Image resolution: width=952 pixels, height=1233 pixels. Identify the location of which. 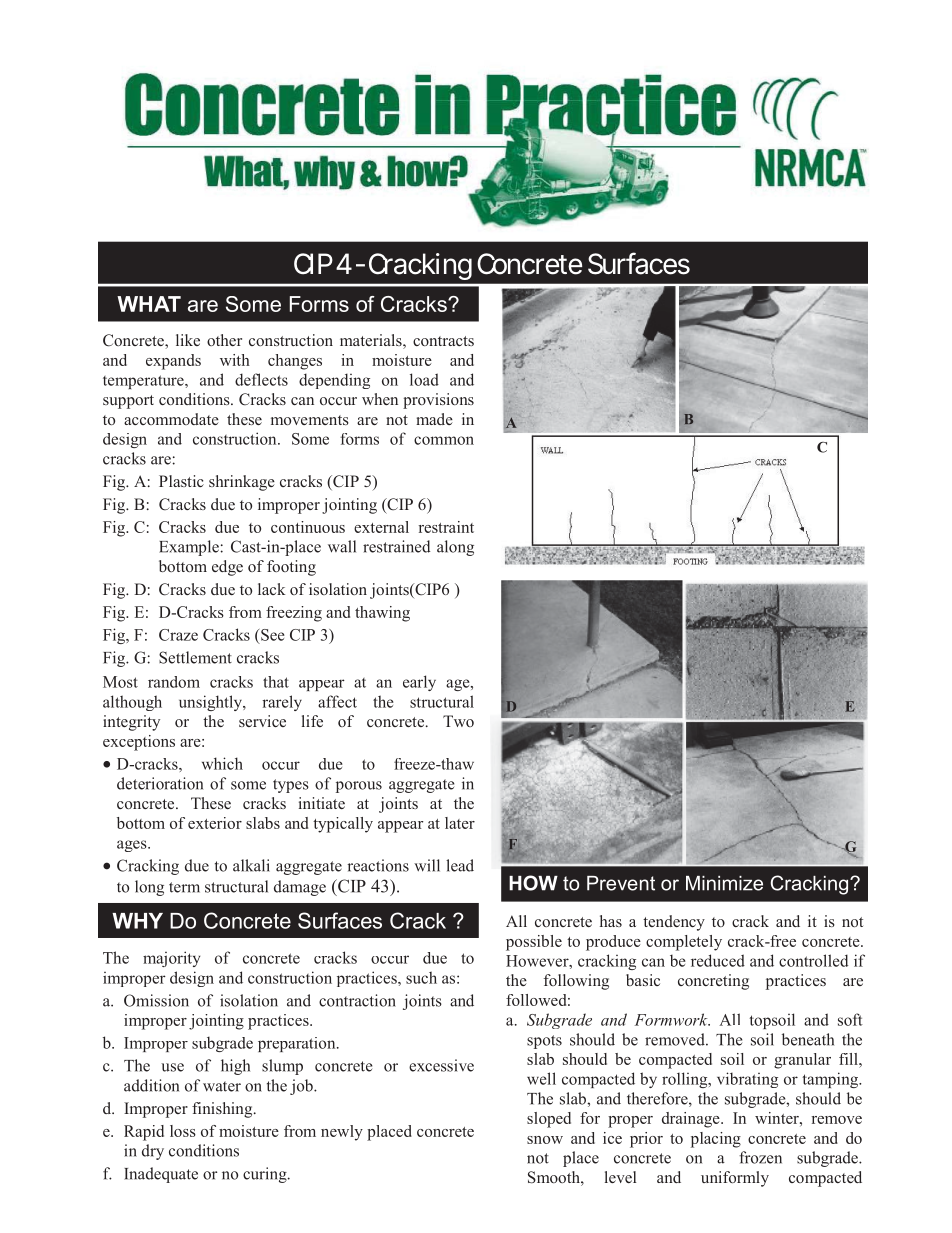
(222, 763).
